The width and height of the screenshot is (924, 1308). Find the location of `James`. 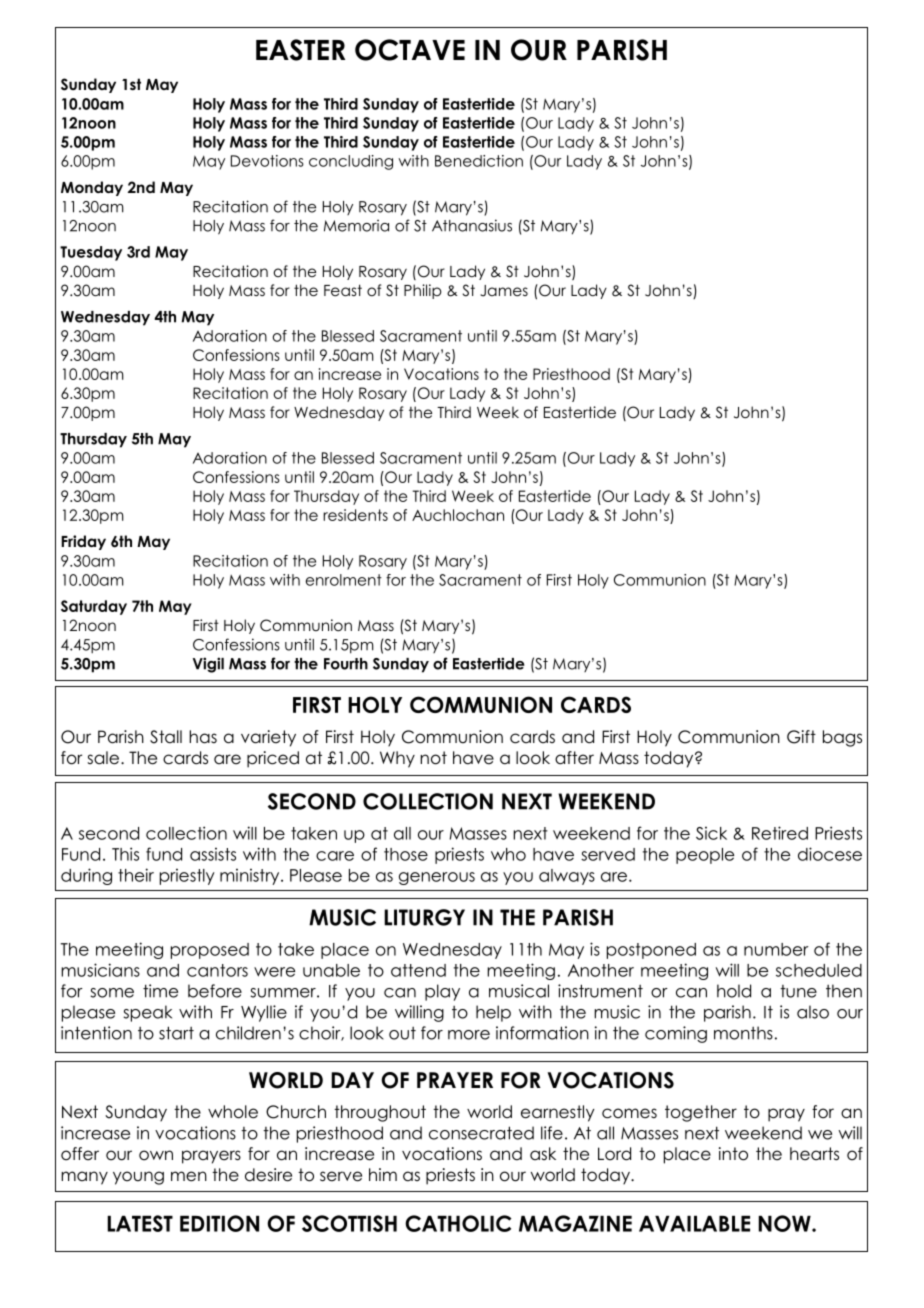

James is located at coordinates (504, 291).
